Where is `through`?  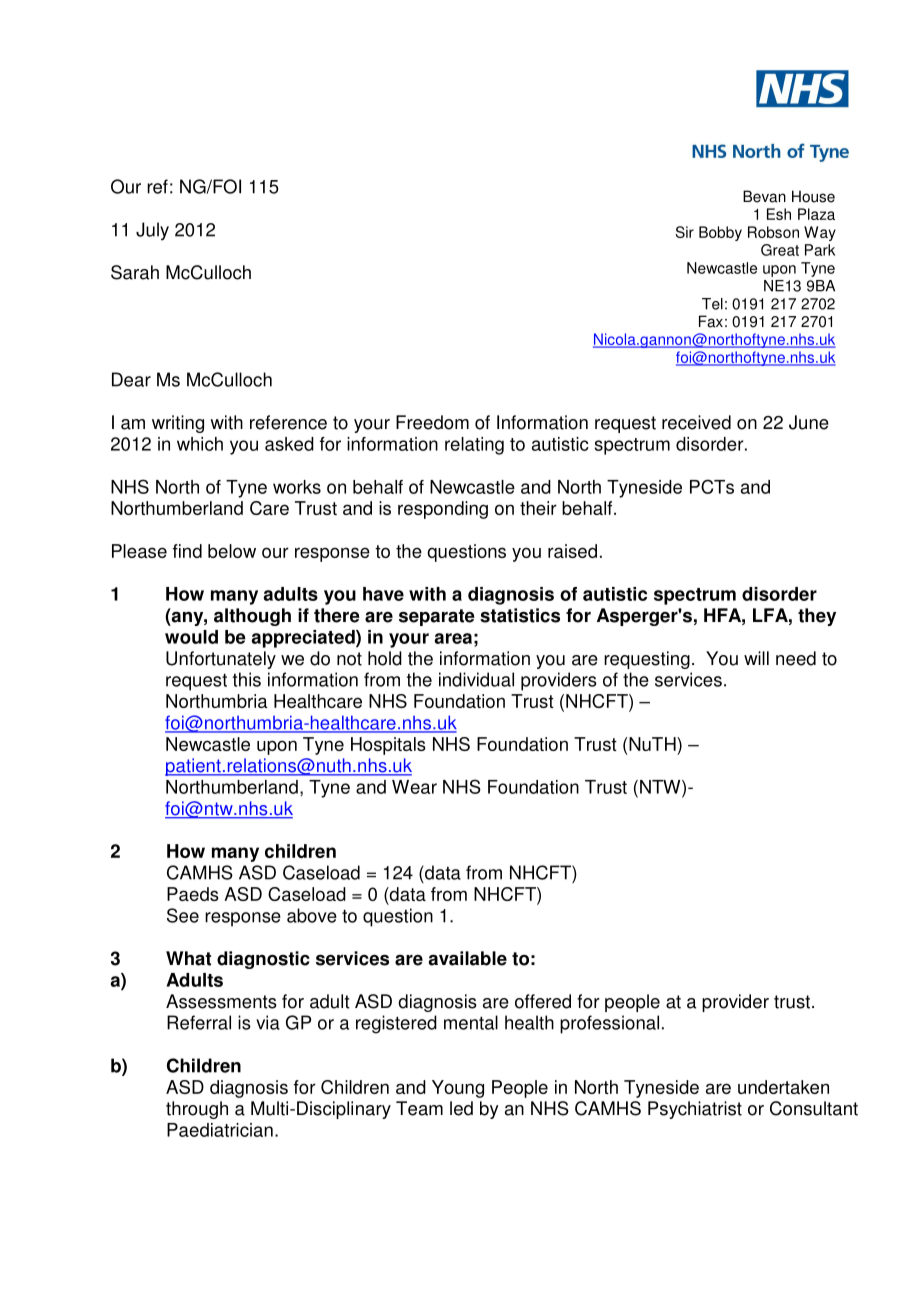
through is located at coordinates (197, 1110).
